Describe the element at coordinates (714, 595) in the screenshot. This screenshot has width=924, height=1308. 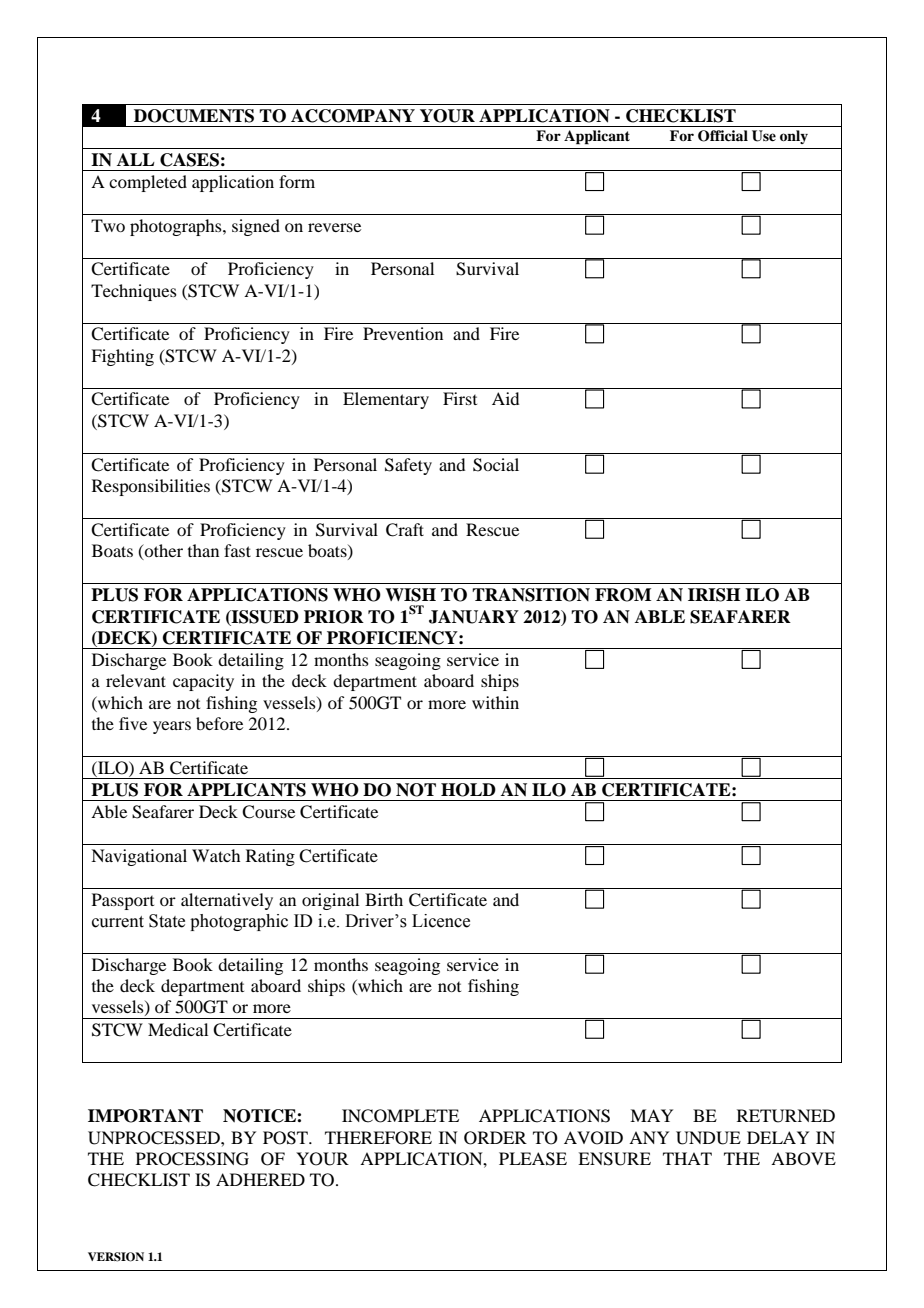
I see `IRISH` at that location.
